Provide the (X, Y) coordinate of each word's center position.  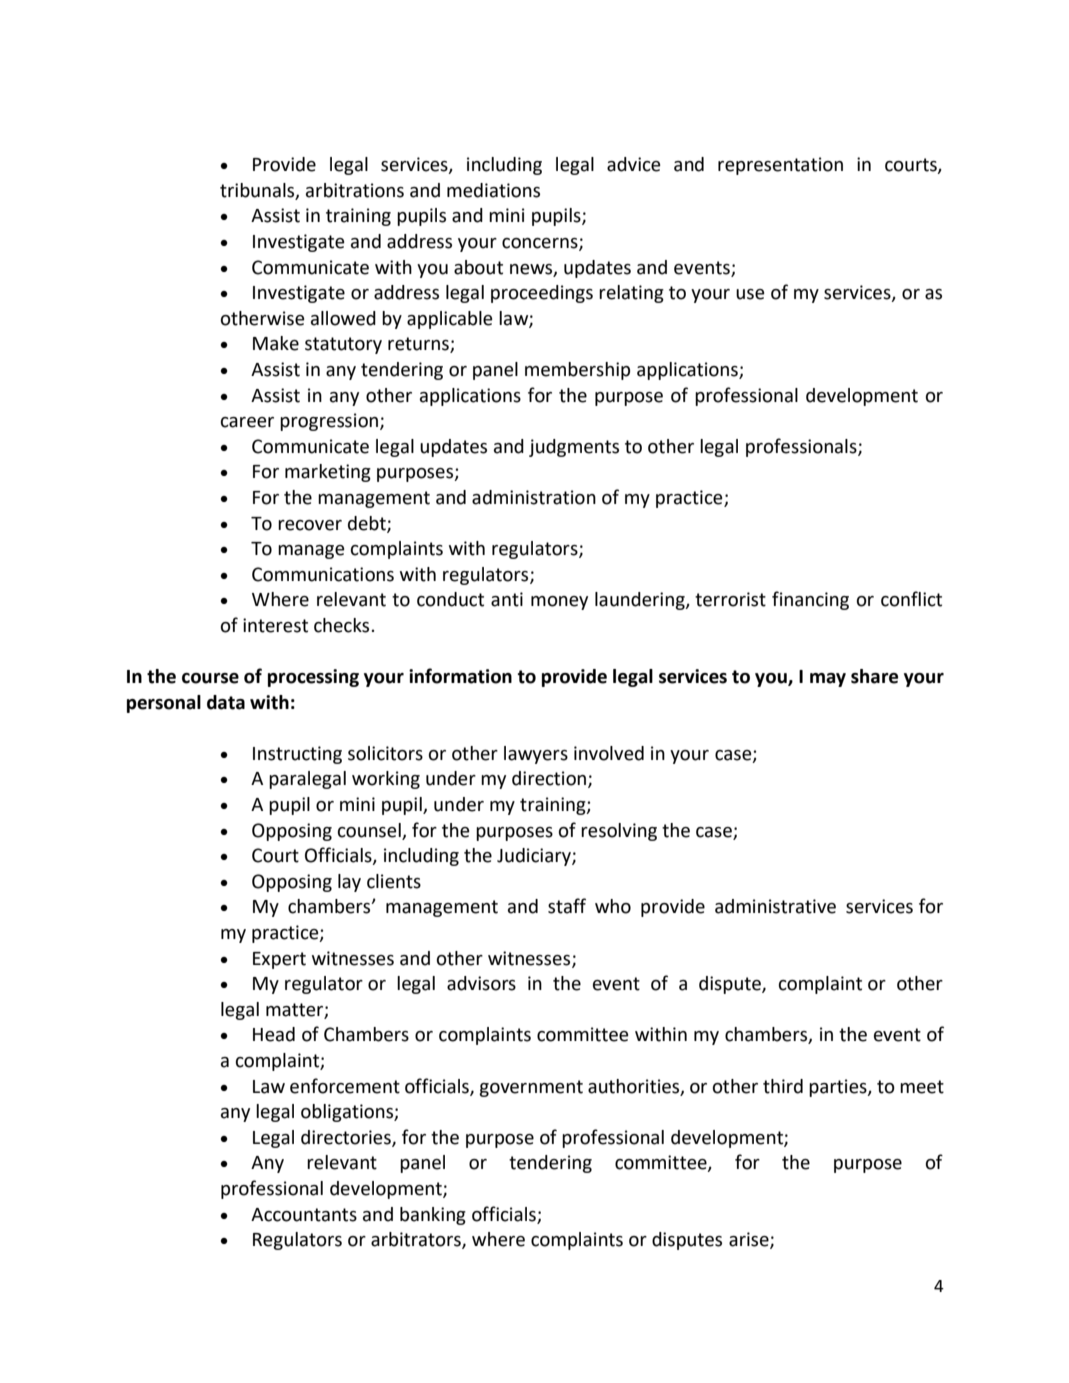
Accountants (304, 1215)
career (247, 422)
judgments (574, 448)
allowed (343, 318)
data (226, 702)
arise (750, 1240)
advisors (481, 983)
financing (810, 600)
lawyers (536, 755)
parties (839, 1088)
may (828, 680)
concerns (541, 244)
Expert (279, 960)
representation (780, 166)
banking (433, 1216)
